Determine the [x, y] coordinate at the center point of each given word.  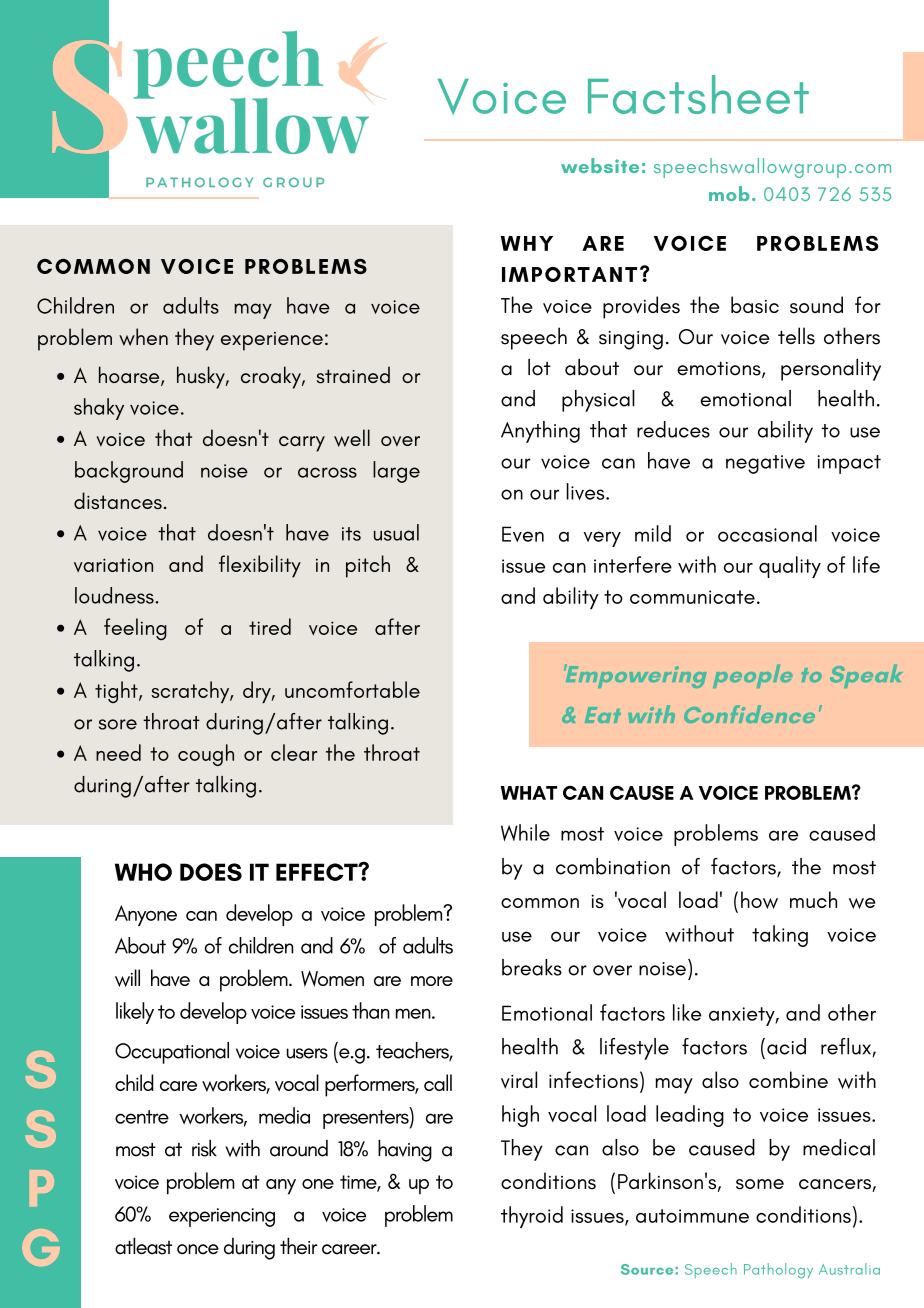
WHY [527, 243]
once [198, 1249]
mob [729, 193]
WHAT [529, 793]
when [143, 337]
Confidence [749, 714]
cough [206, 755]
